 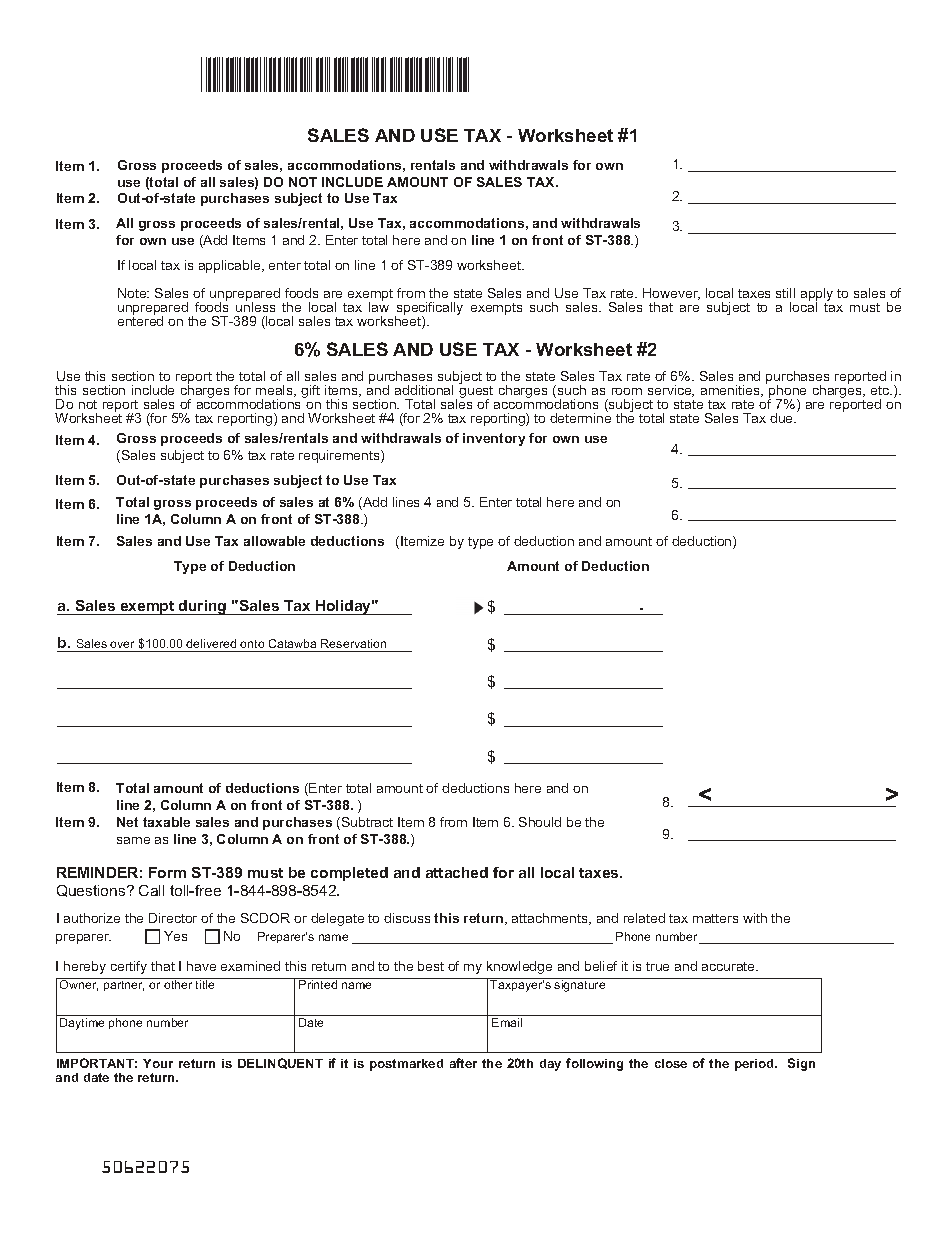 What do you see at coordinates (133, 293) in the screenshot?
I see `Note` at bounding box center [133, 293].
